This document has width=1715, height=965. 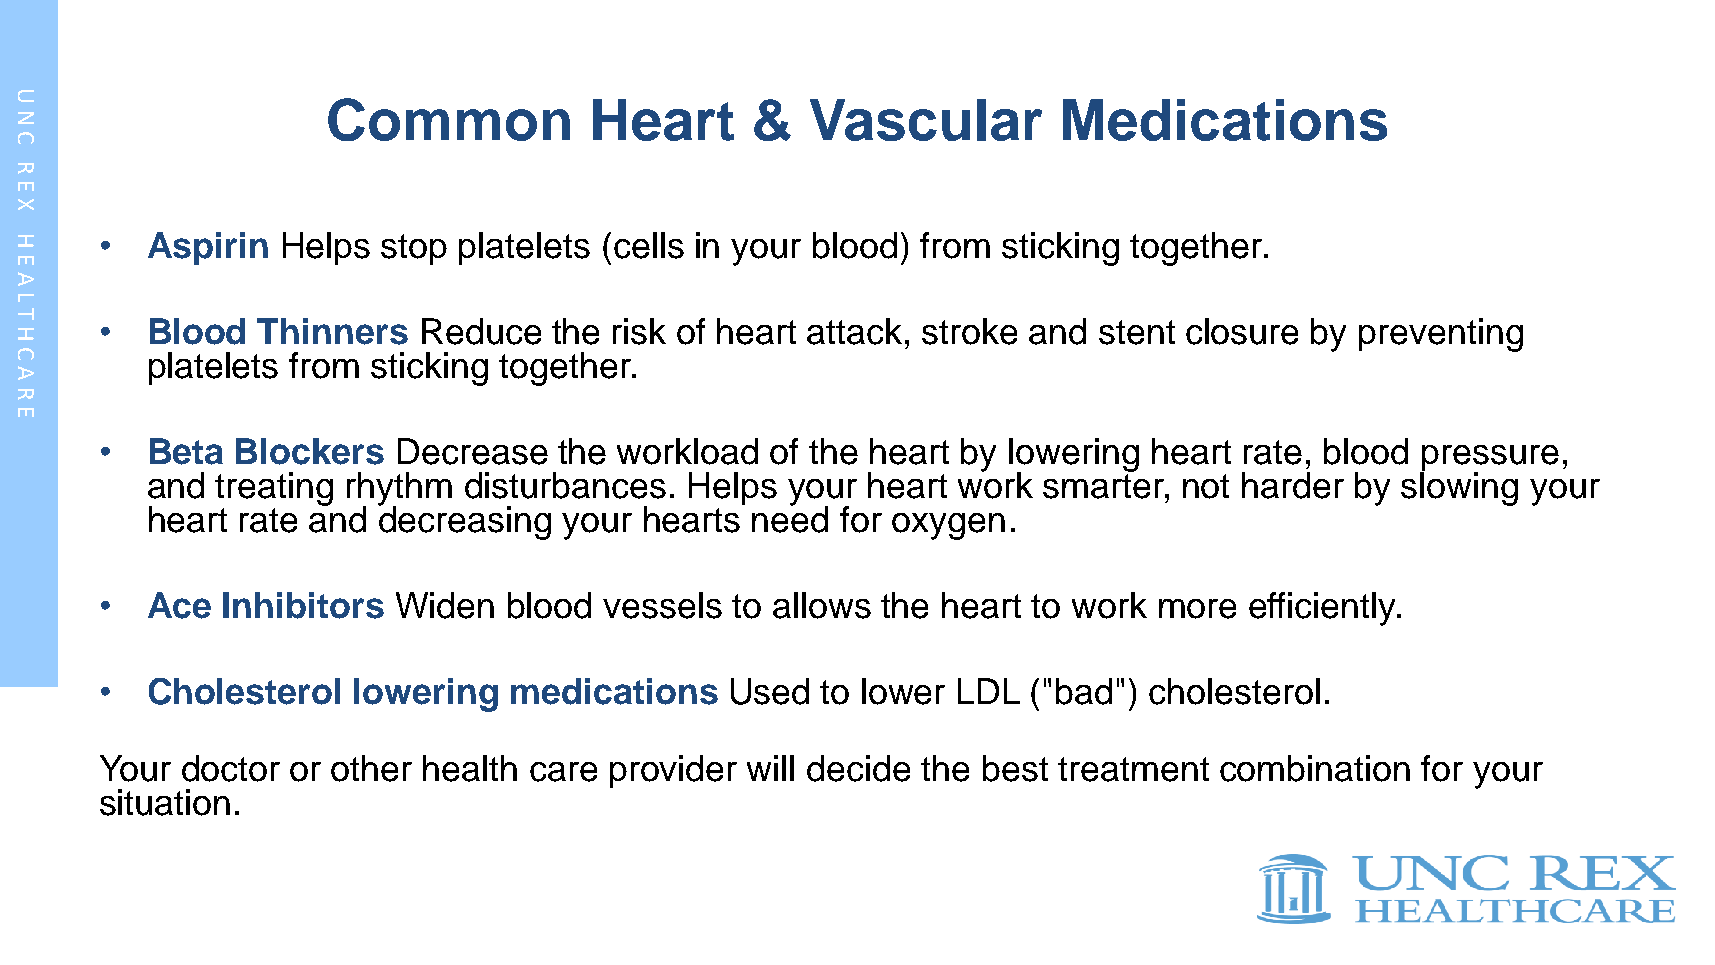 What do you see at coordinates (1441, 335) in the document?
I see `preventing` at bounding box center [1441, 335].
